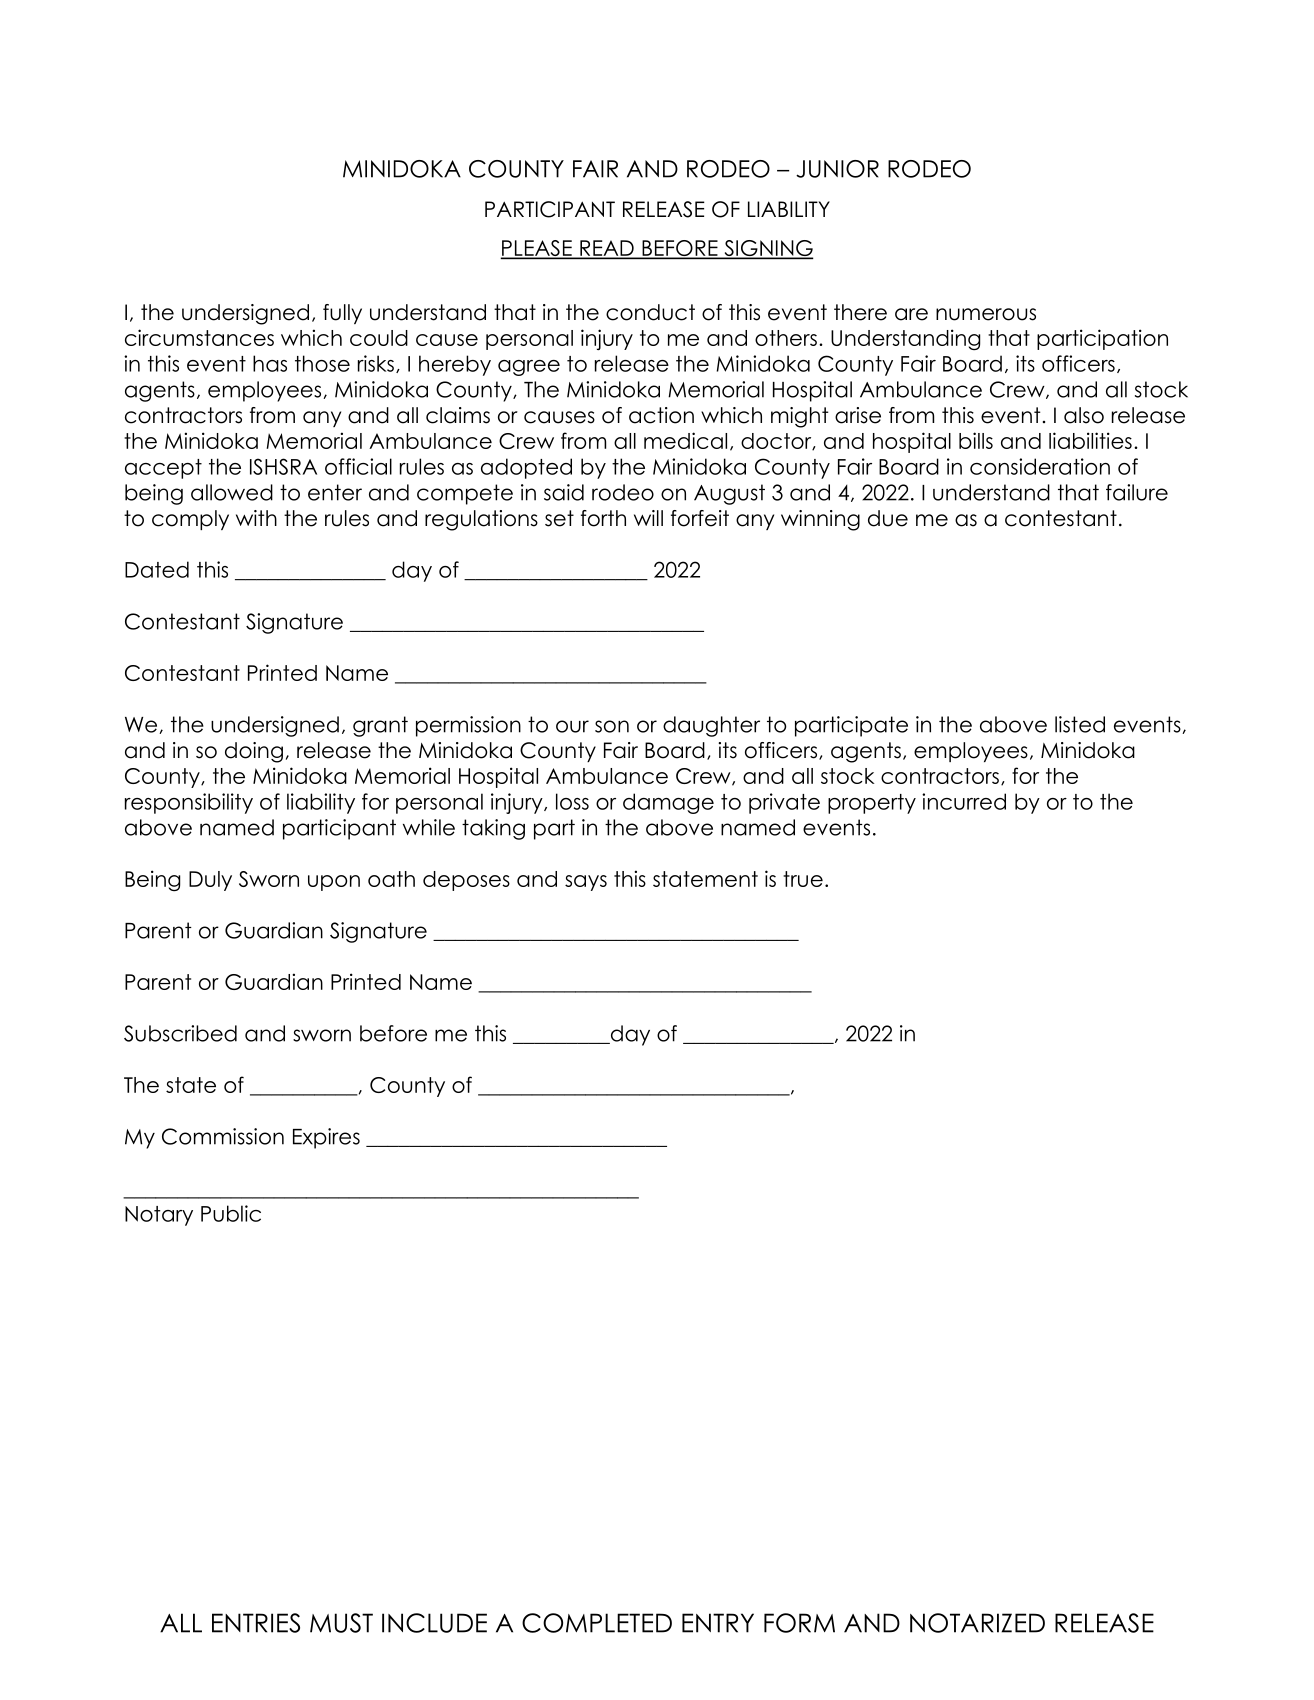 The width and height of the document is (1314, 1700). I want to click on will, so click(648, 518).
